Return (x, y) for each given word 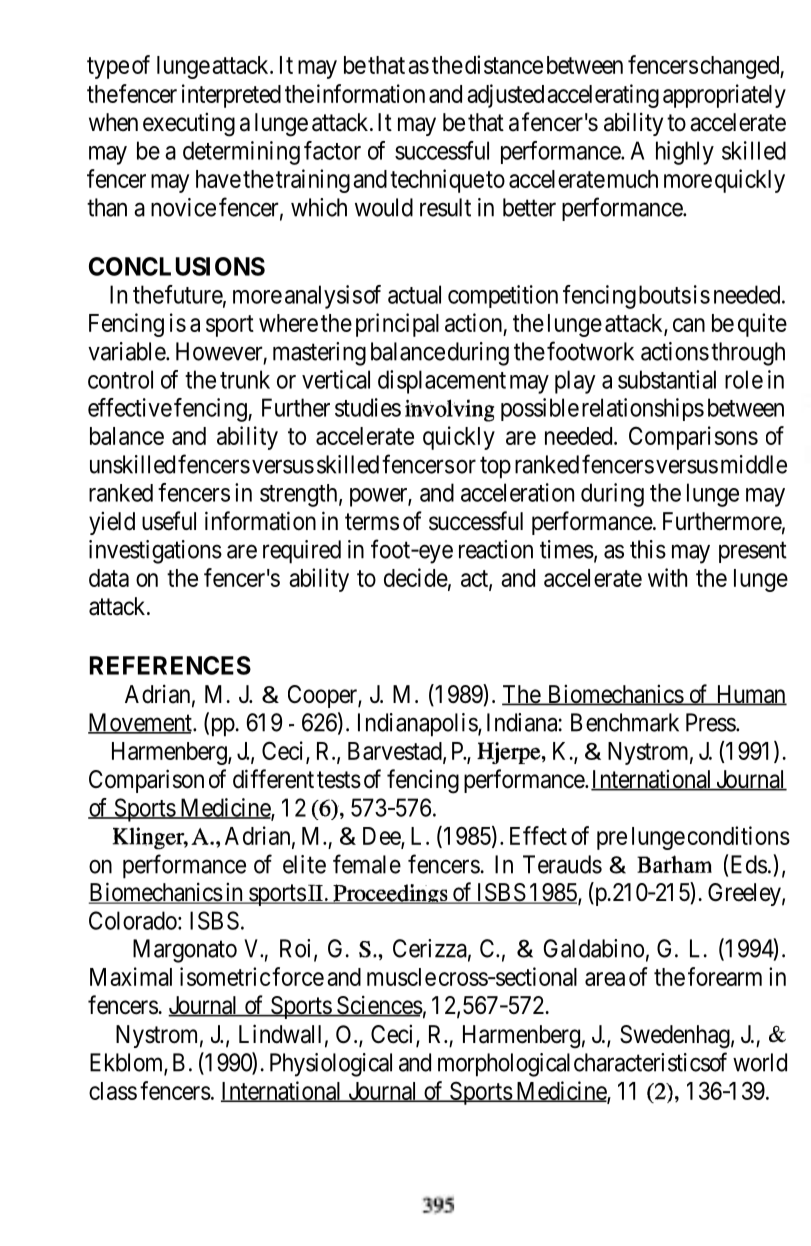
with (667, 577)
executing (189, 124)
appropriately (724, 96)
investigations (155, 552)
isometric (225, 976)
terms (372, 522)
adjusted (505, 96)
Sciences (379, 1006)
